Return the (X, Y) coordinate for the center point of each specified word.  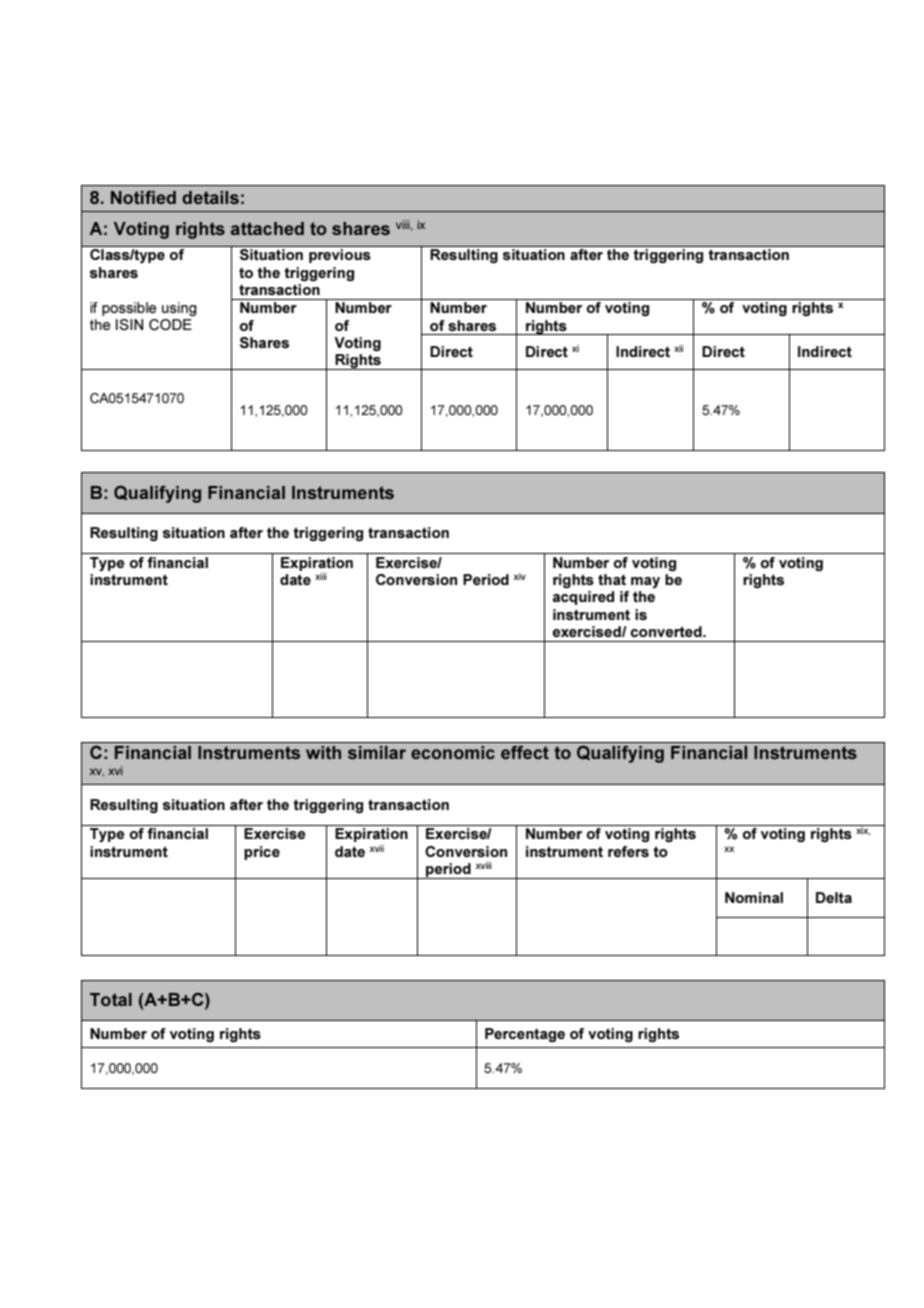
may (645, 582)
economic (453, 752)
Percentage (525, 1035)
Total (111, 999)
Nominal (754, 897)
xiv (520, 576)
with (323, 752)
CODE (170, 324)
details (210, 197)
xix (862, 830)
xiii (321, 576)
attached (267, 228)
